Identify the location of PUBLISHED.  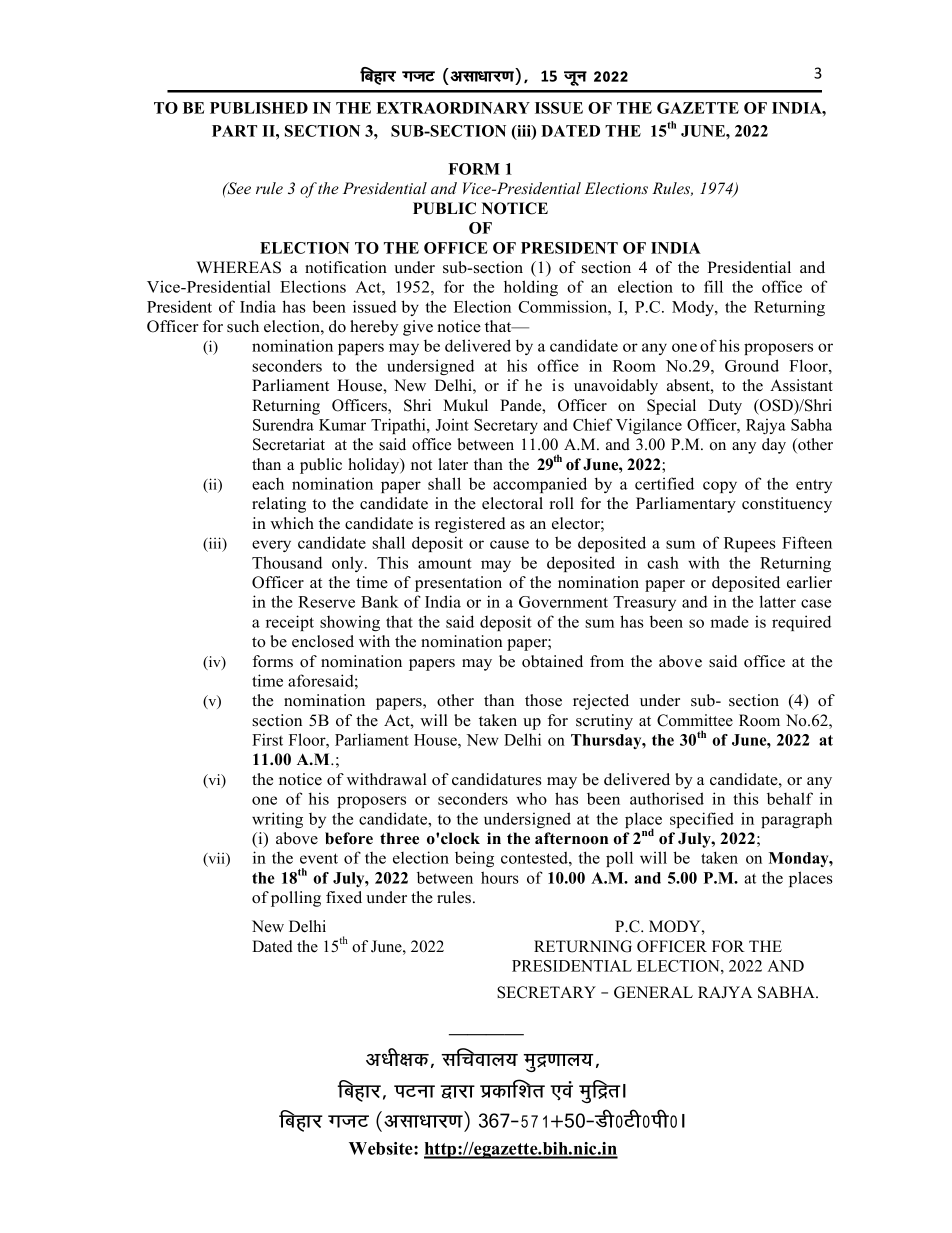
(259, 108).
